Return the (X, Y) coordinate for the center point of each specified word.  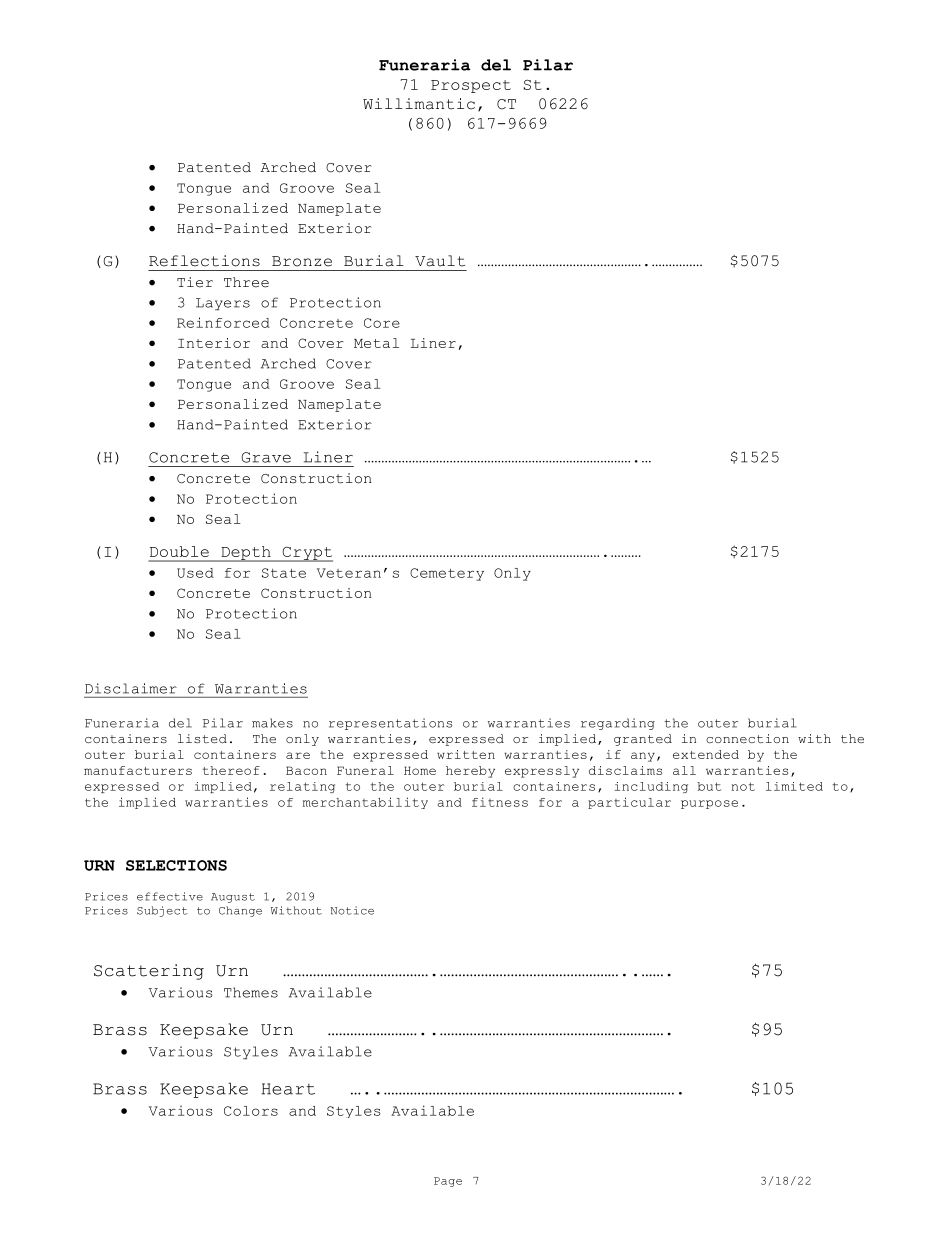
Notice (352, 910)
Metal (376, 343)
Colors (251, 1111)
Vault (440, 261)
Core (382, 323)
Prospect (471, 86)
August (233, 898)
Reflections (204, 261)
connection (747, 738)
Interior (214, 343)
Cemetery (447, 574)
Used (195, 573)
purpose (709, 804)
